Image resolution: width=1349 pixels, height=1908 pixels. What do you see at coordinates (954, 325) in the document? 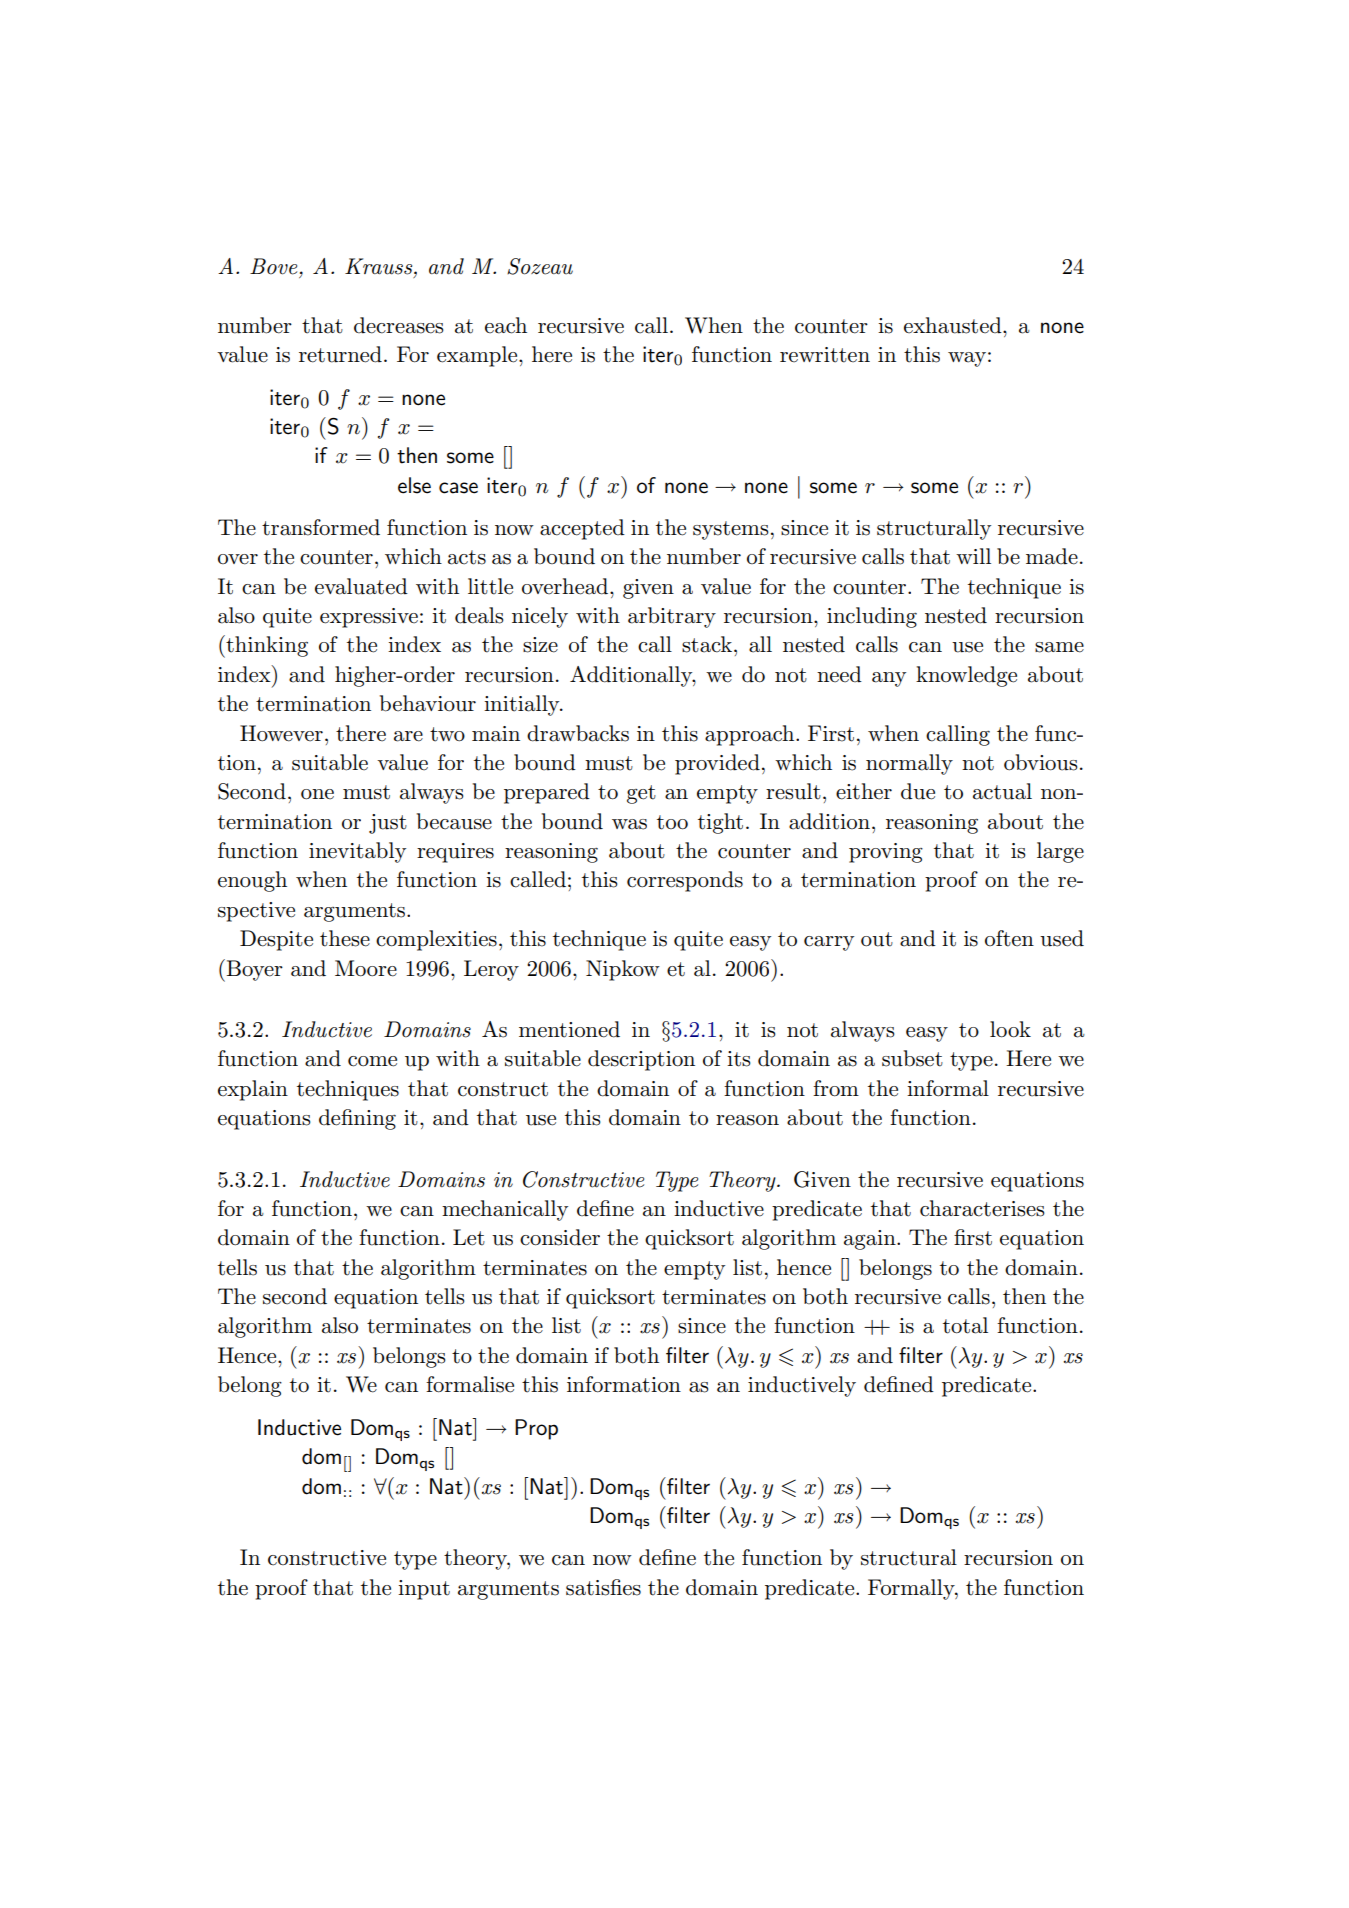
I see `exhausted` at bounding box center [954, 325].
